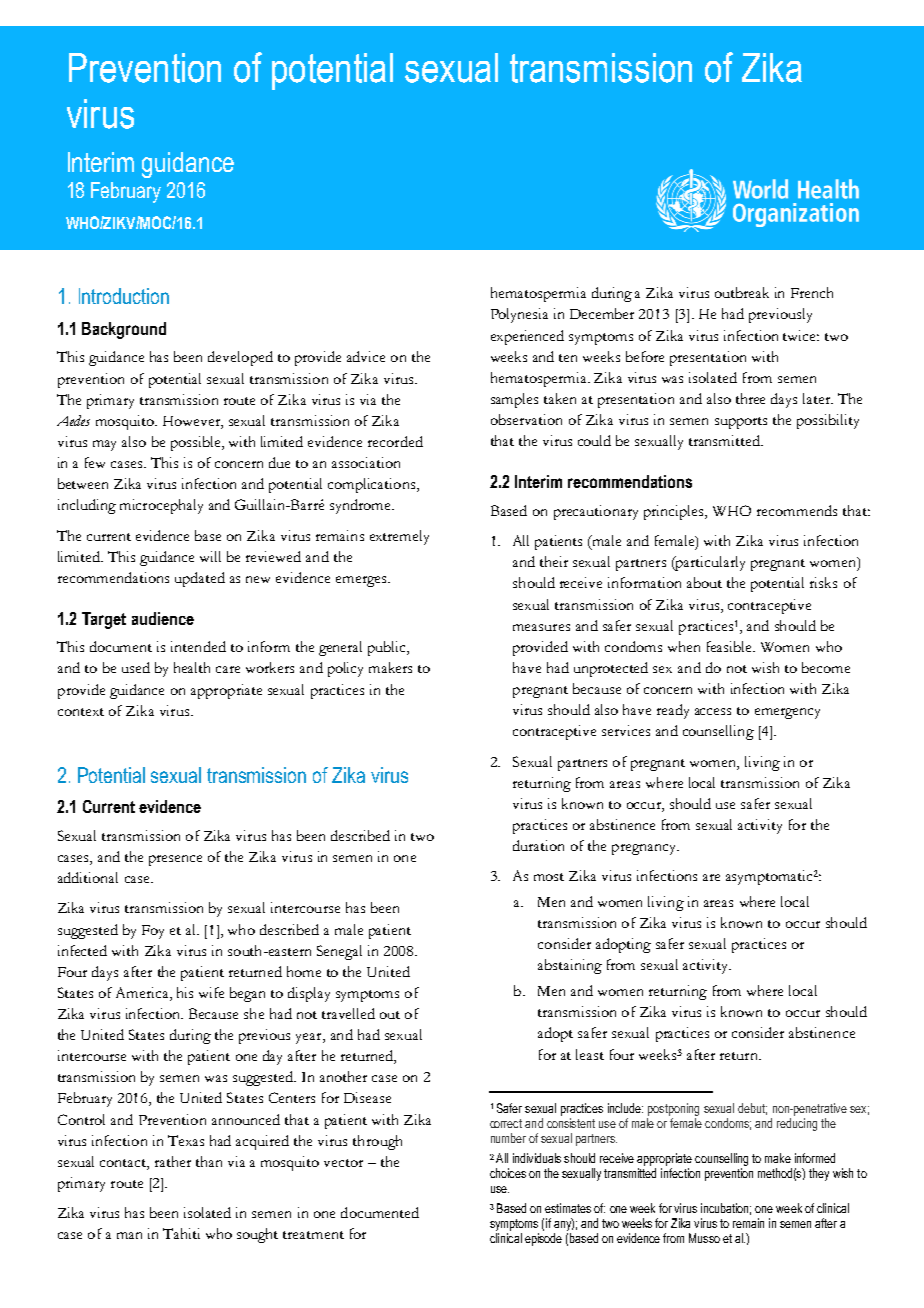 The image size is (924, 1308). What do you see at coordinates (731, 646) in the page?
I see `feasible` at bounding box center [731, 646].
